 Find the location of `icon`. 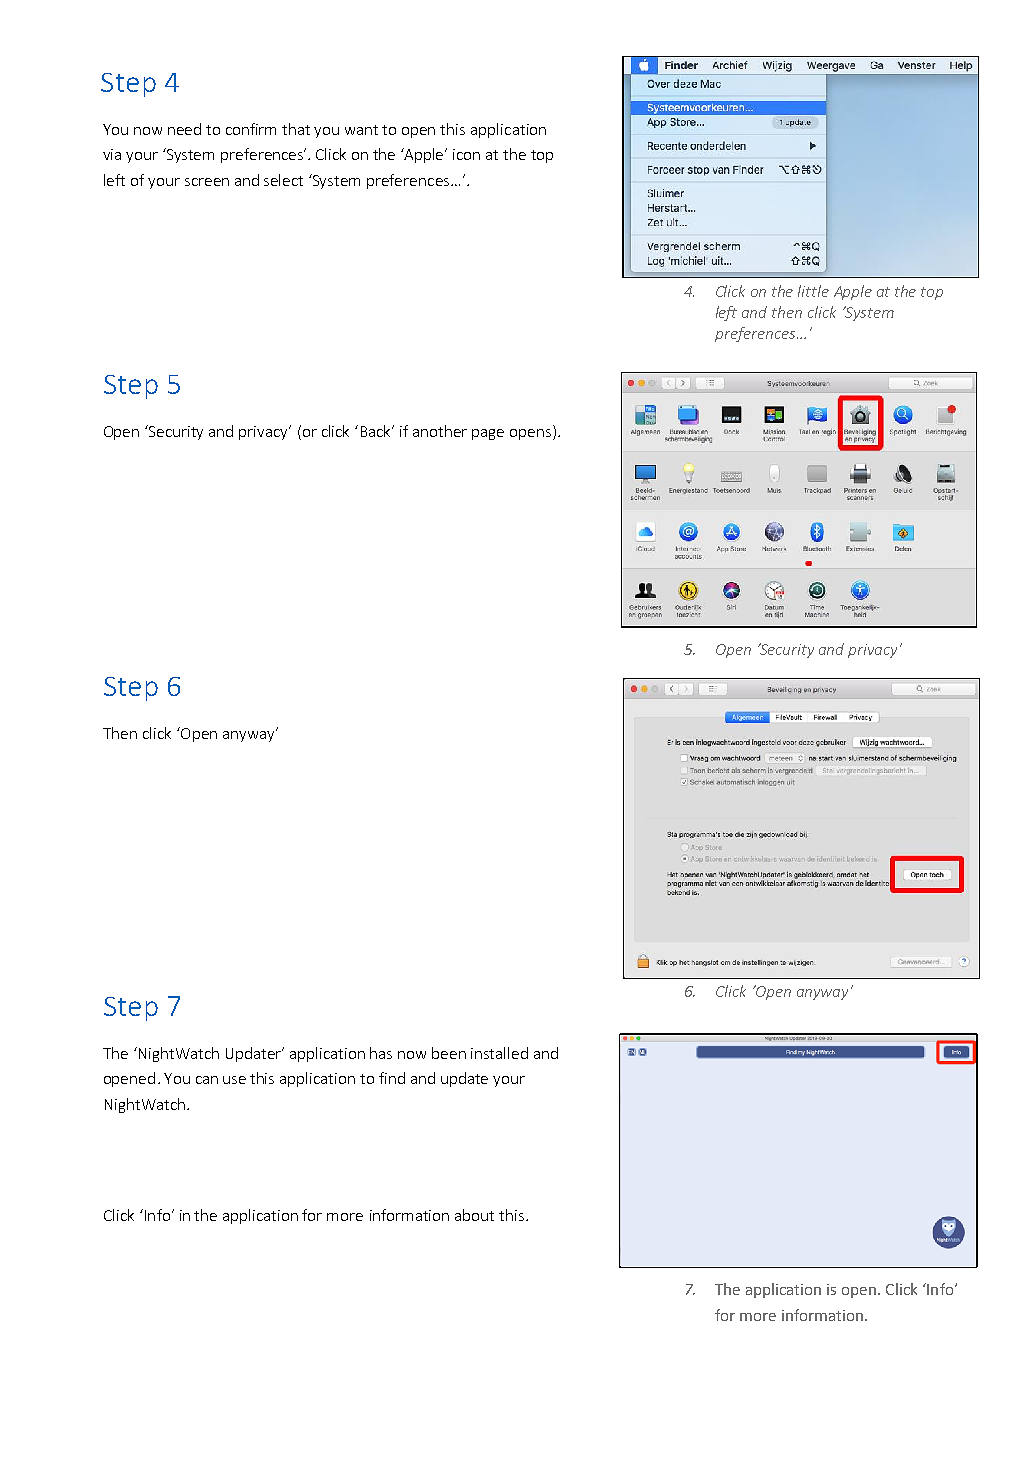

icon is located at coordinates (466, 154).
